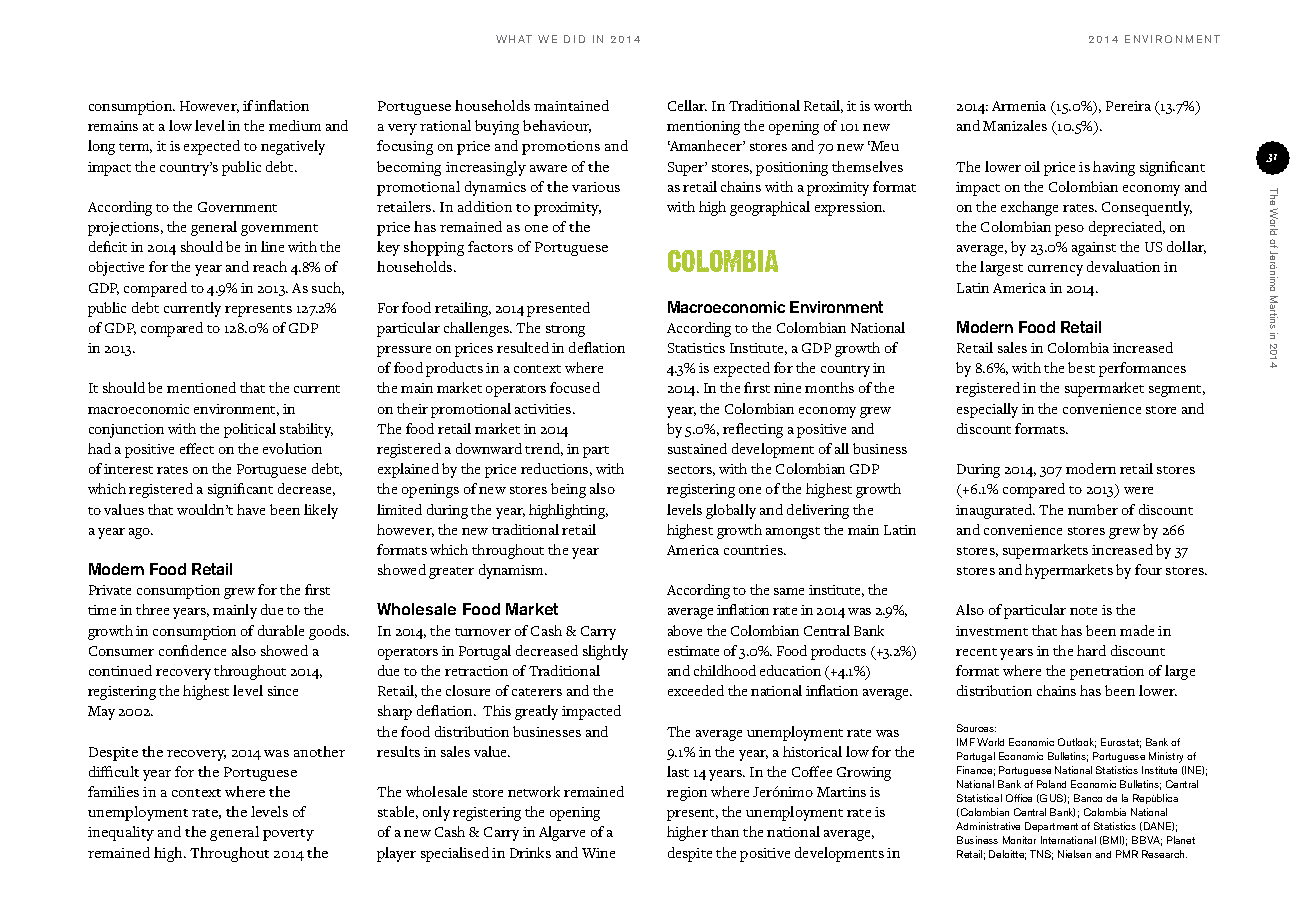 The height and width of the document is (924, 1308). What do you see at coordinates (598, 853) in the document?
I see `Wine` at bounding box center [598, 853].
